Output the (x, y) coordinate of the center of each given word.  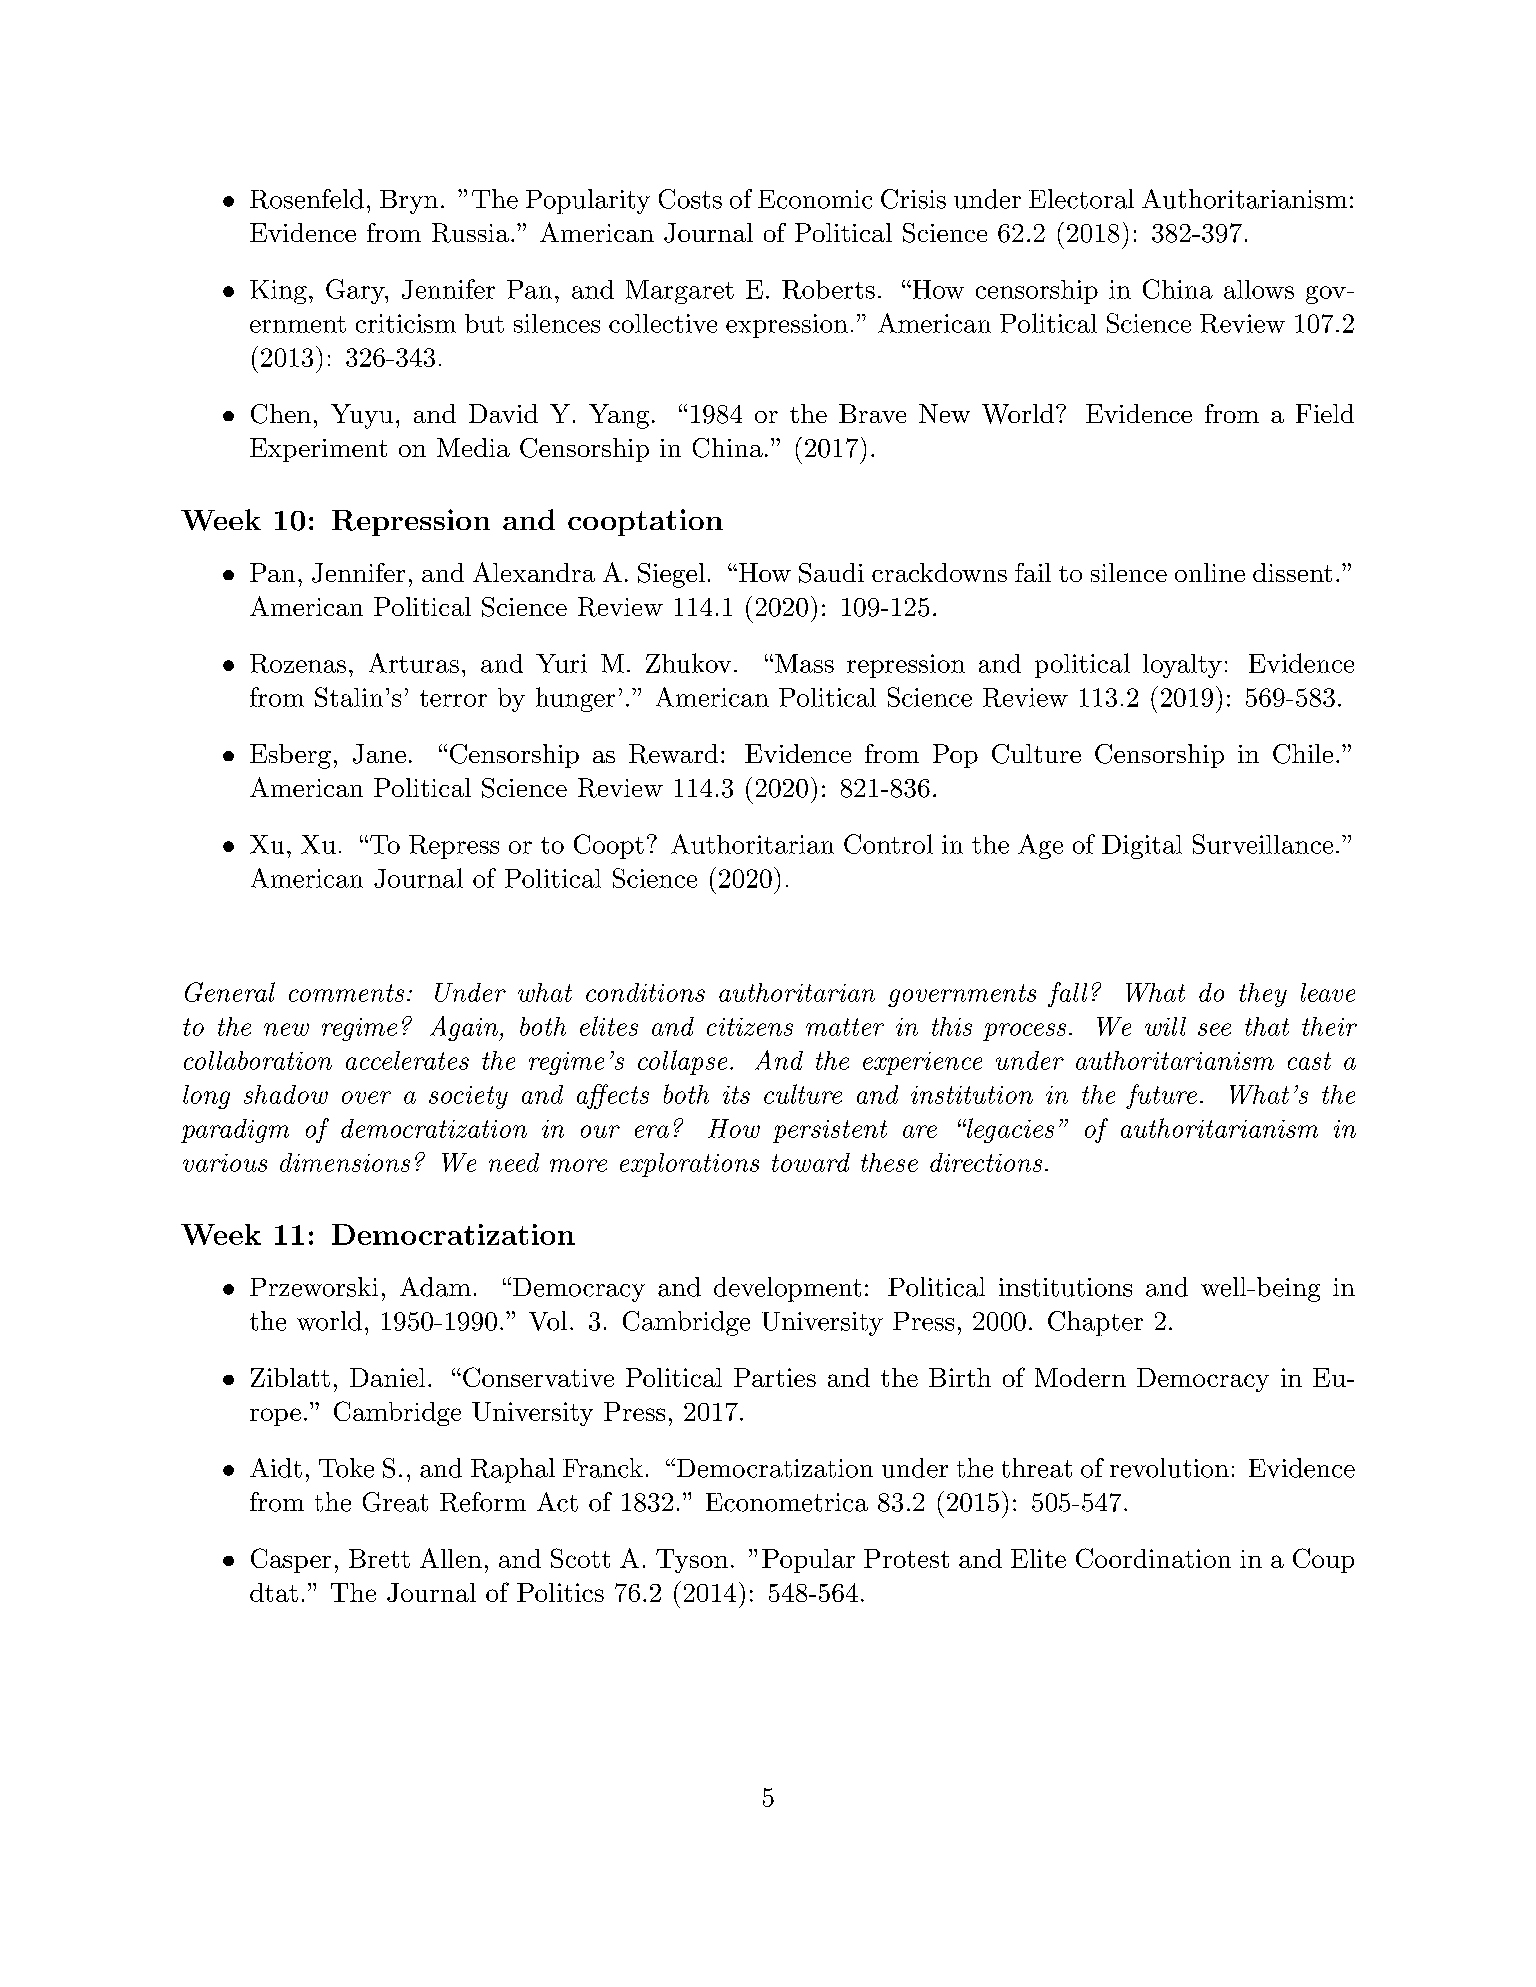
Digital (1142, 847)
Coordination (1153, 1558)
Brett (379, 1558)
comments (346, 993)
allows (1259, 289)
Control (888, 844)
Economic (815, 199)
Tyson (692, 1561)
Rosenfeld (307, 199)
